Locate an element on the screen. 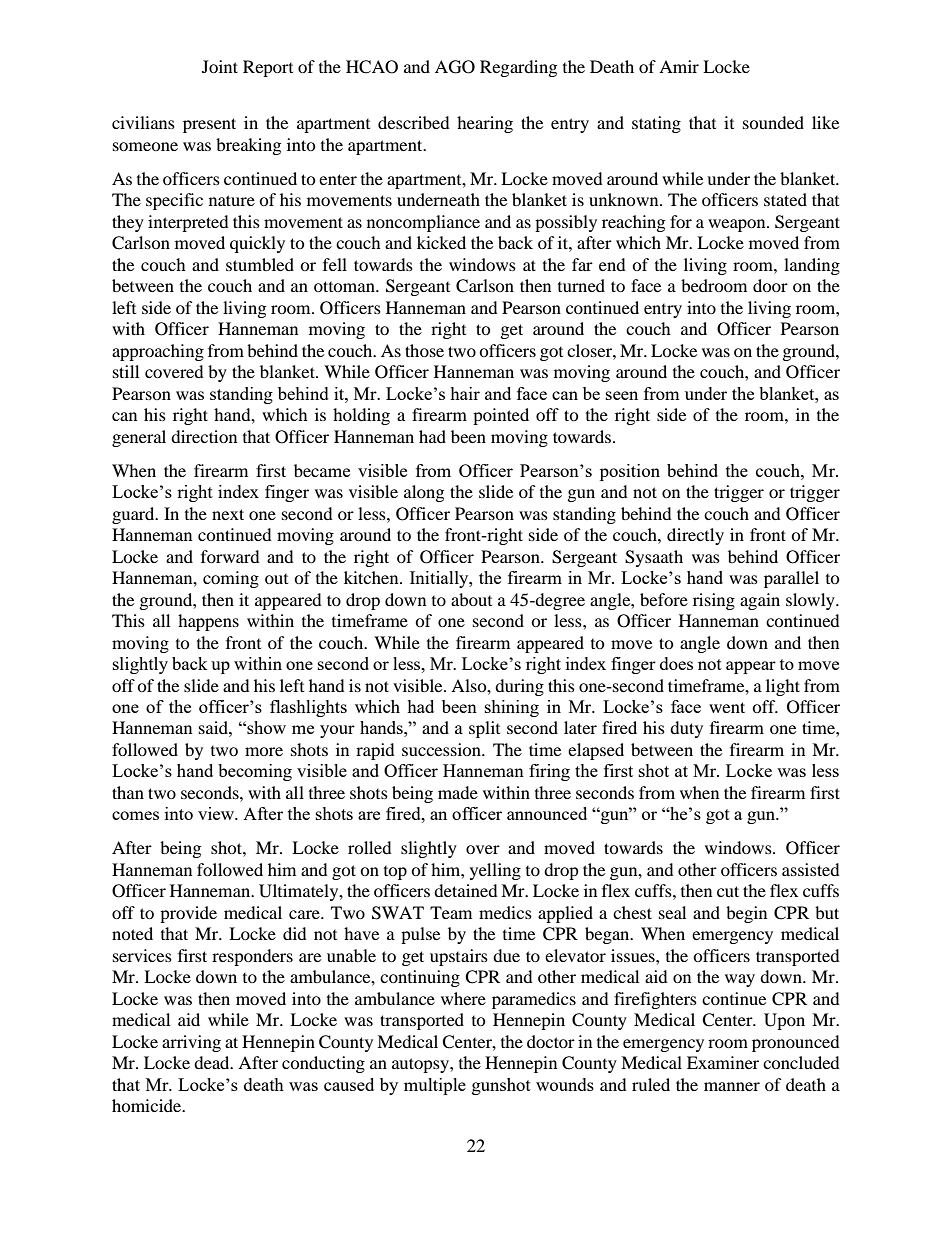 The image size is (952, 1233). hearing is located at coordinates (485, 124).
